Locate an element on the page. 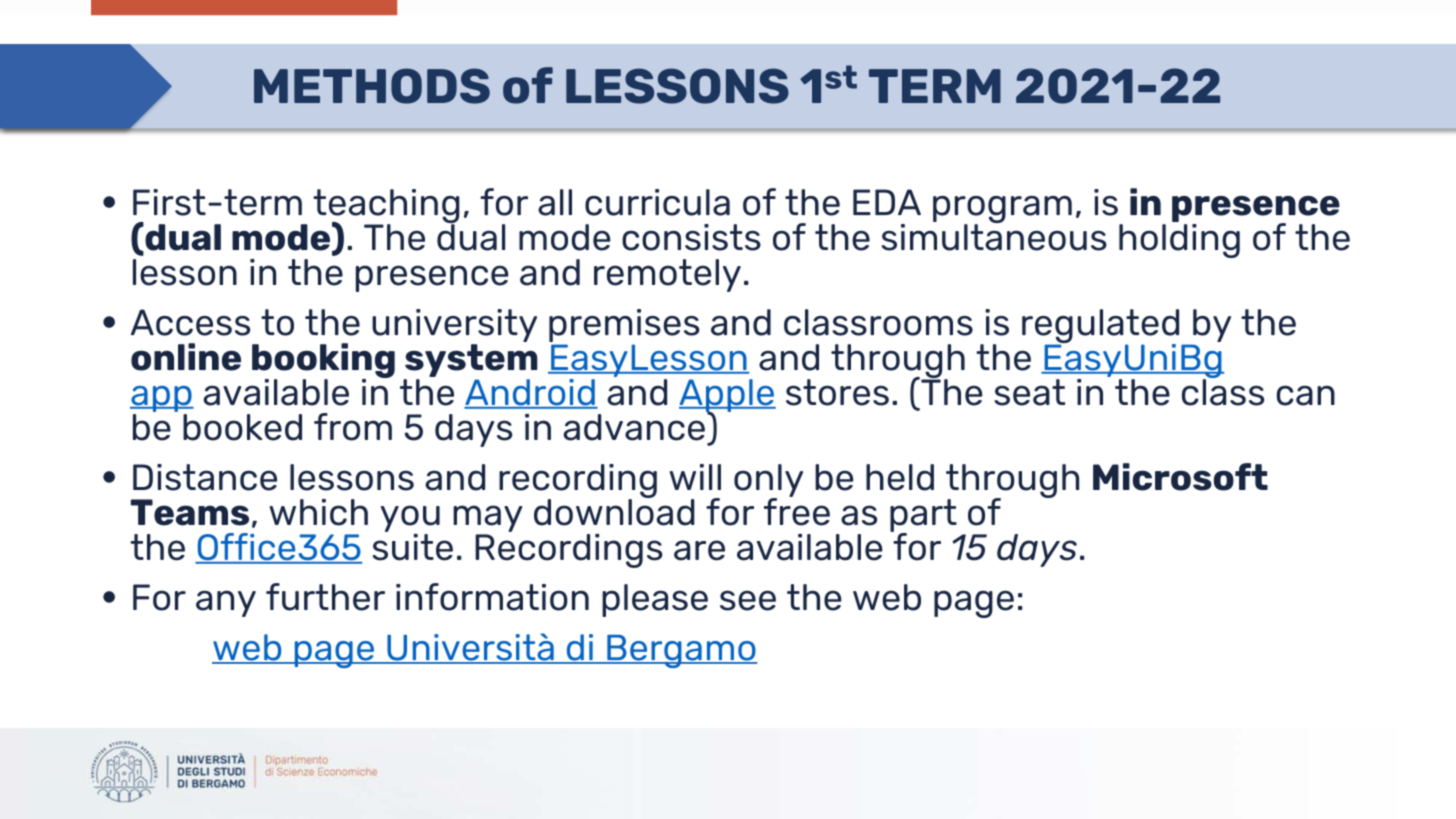 This document has width=1456, height=819. METHODS is located at coordinates (372, 86).
